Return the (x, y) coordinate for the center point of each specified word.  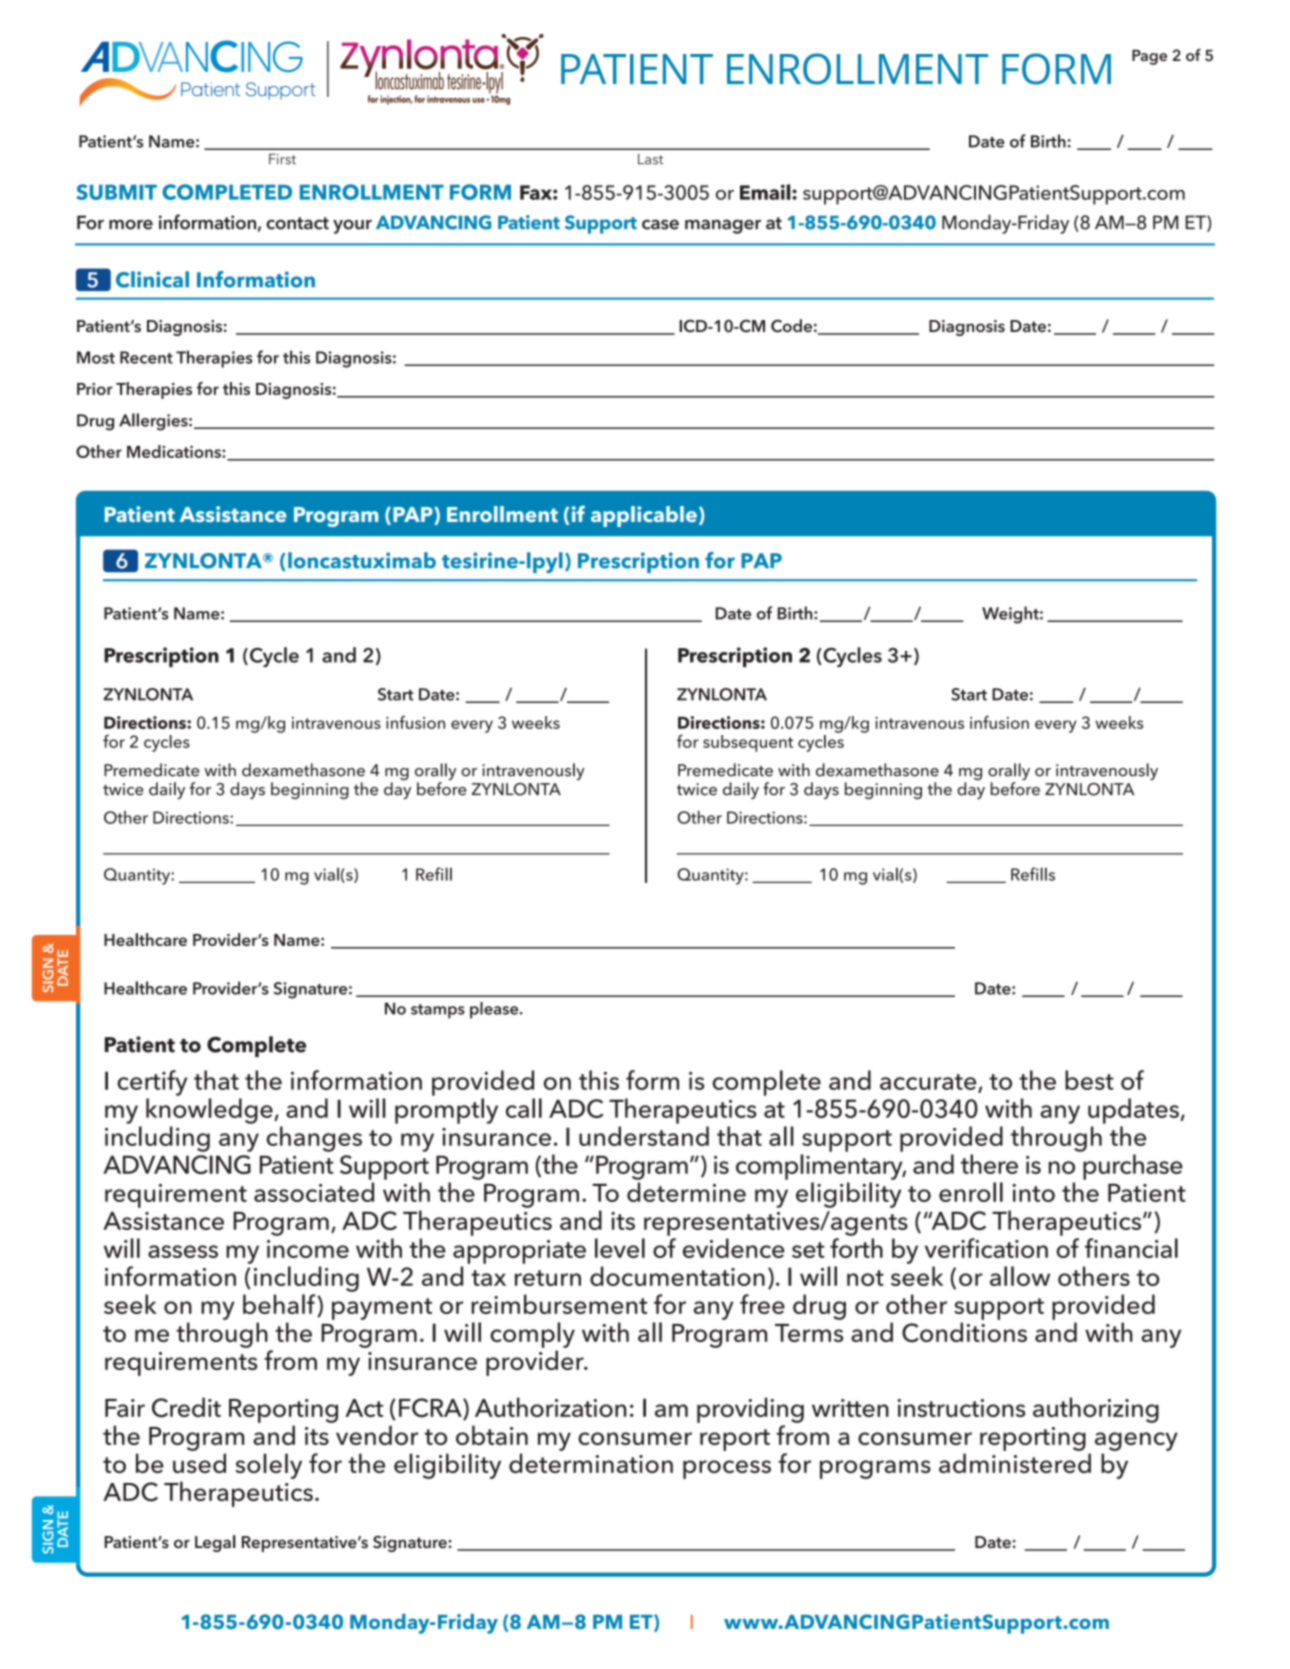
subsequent (748, 743)
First (282, 159)
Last (650, 159)
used (199, 1463)
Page (1149, 57)
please (495, 1010)
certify (152, 1083)
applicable (644, 516)
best (1089, 1080)
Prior (95, 389)
